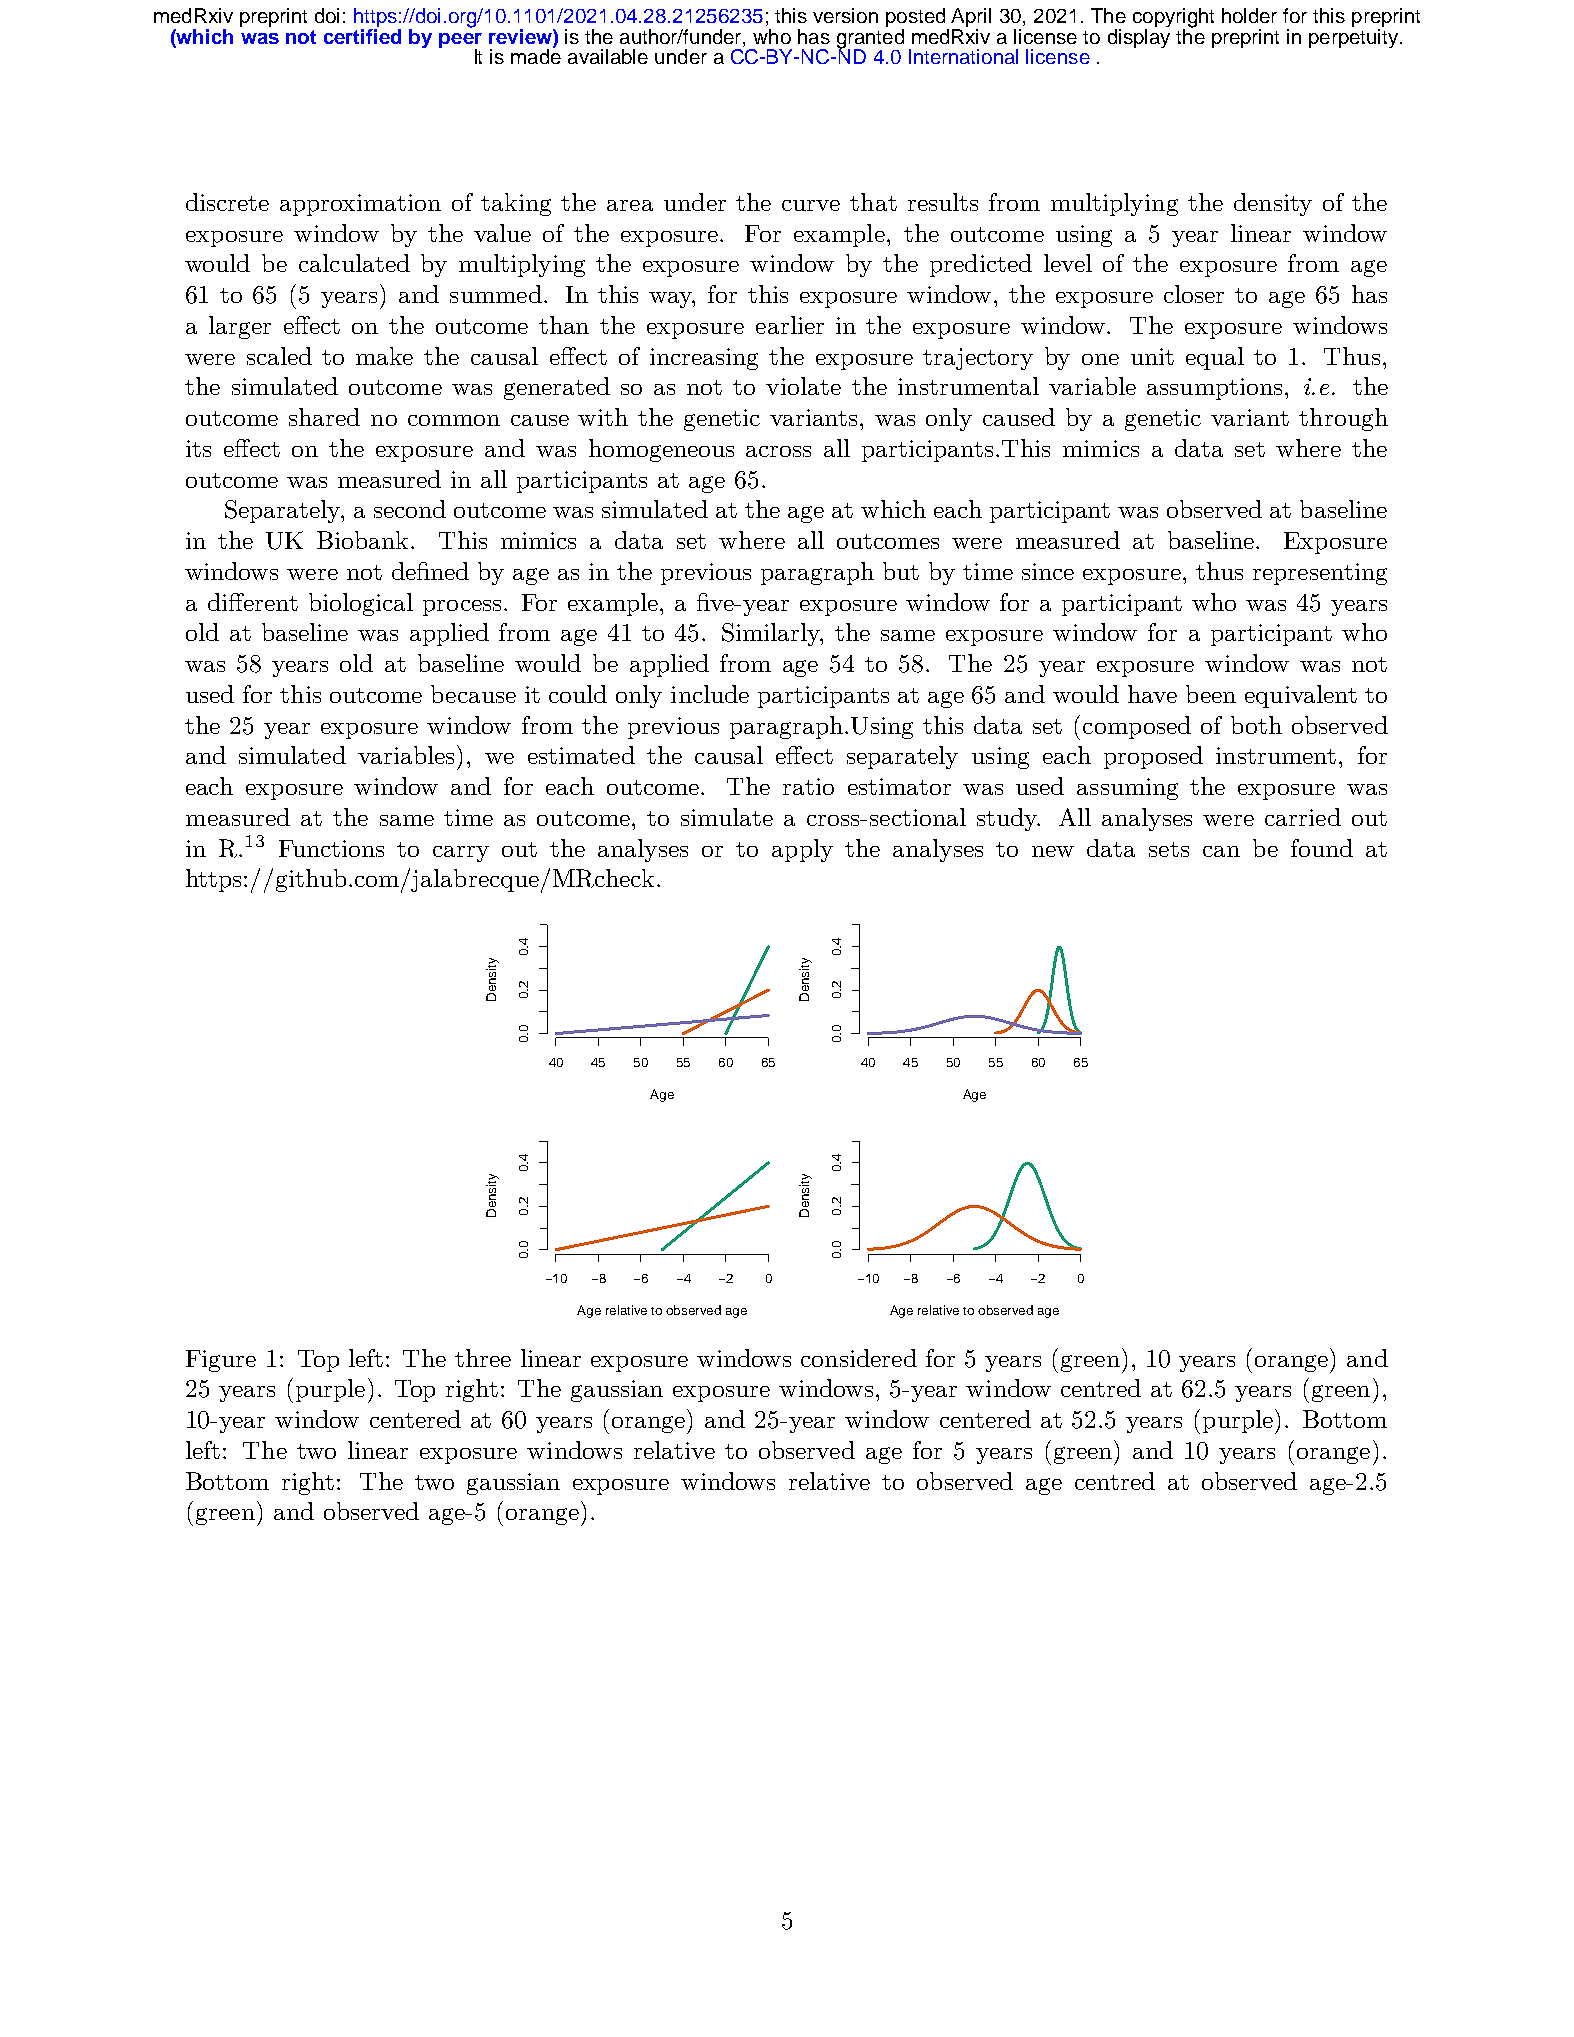 The image size is (1574, 2037). What do you see at coordinates (410, 509) in the document?
I see `second` at bounding box center [410, 509].
